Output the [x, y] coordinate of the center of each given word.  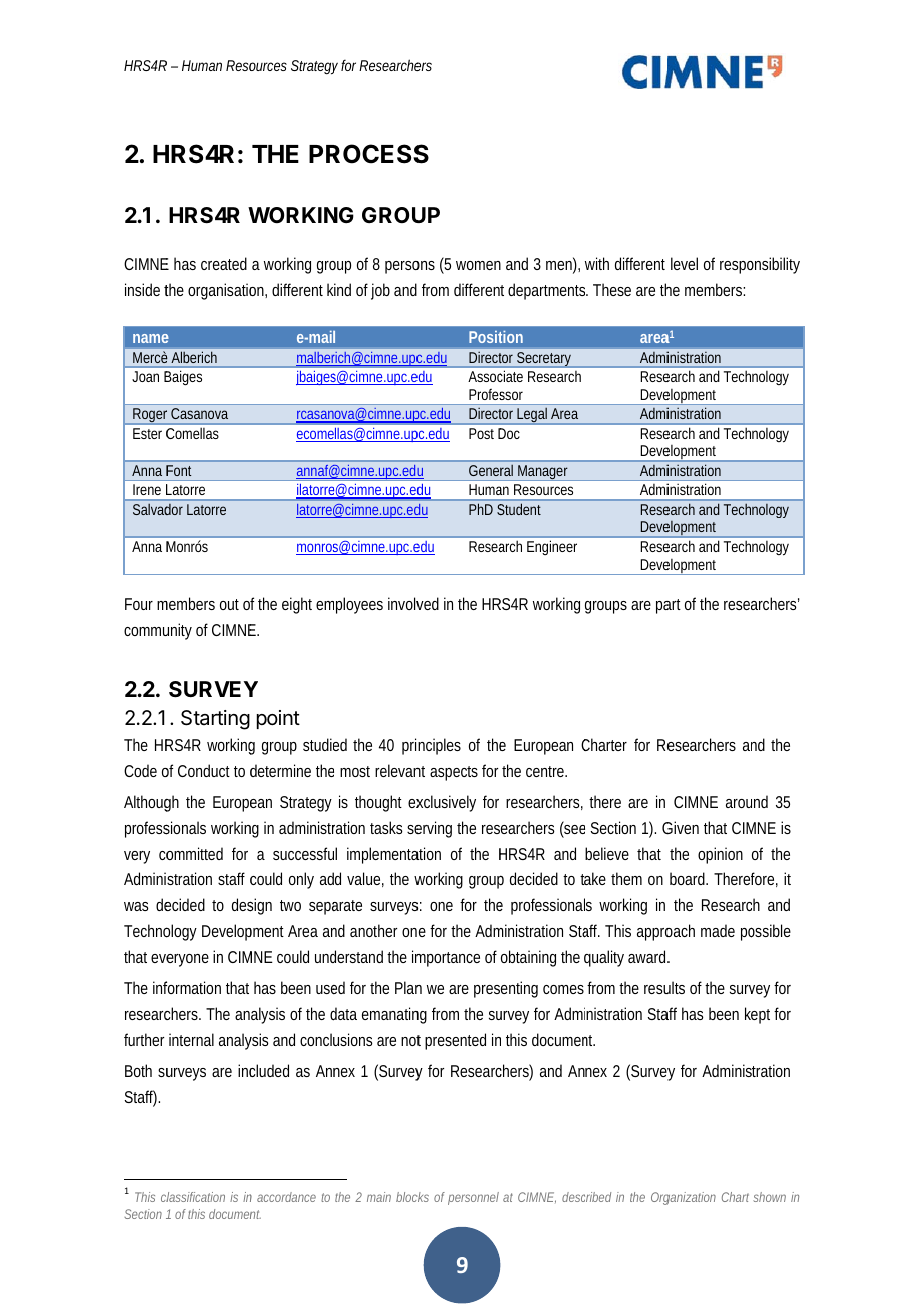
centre [546, 771]
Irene [147, 489]
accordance [286, 1197]
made [718, 930]
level [684, 263]
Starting [215, 720]
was [136, 906]
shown [769, 1197]
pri [409, 746]
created [224, 263]
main [379, 1197]
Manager [544, 473]
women [478, 265]
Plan [408, 987]
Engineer [552, 547]
